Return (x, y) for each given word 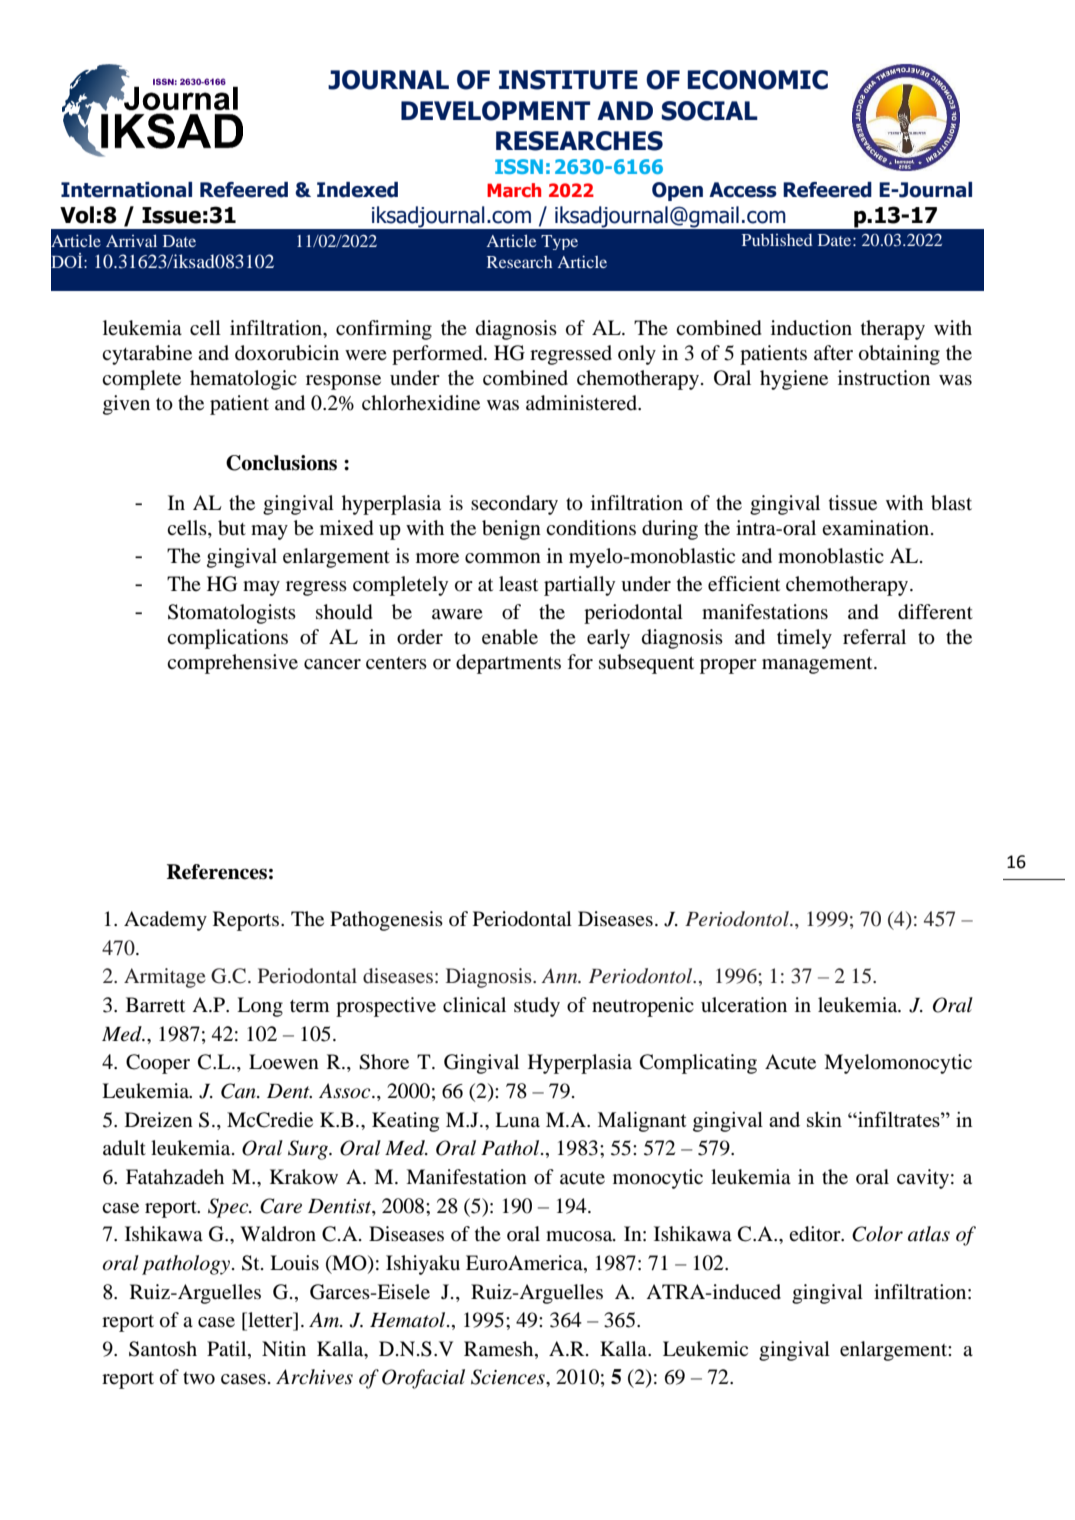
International (126, 190)
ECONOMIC (758, 80)
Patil (228, 1350)
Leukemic (705, 1349)
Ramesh (500, 1350)
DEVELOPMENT (496, 111)
